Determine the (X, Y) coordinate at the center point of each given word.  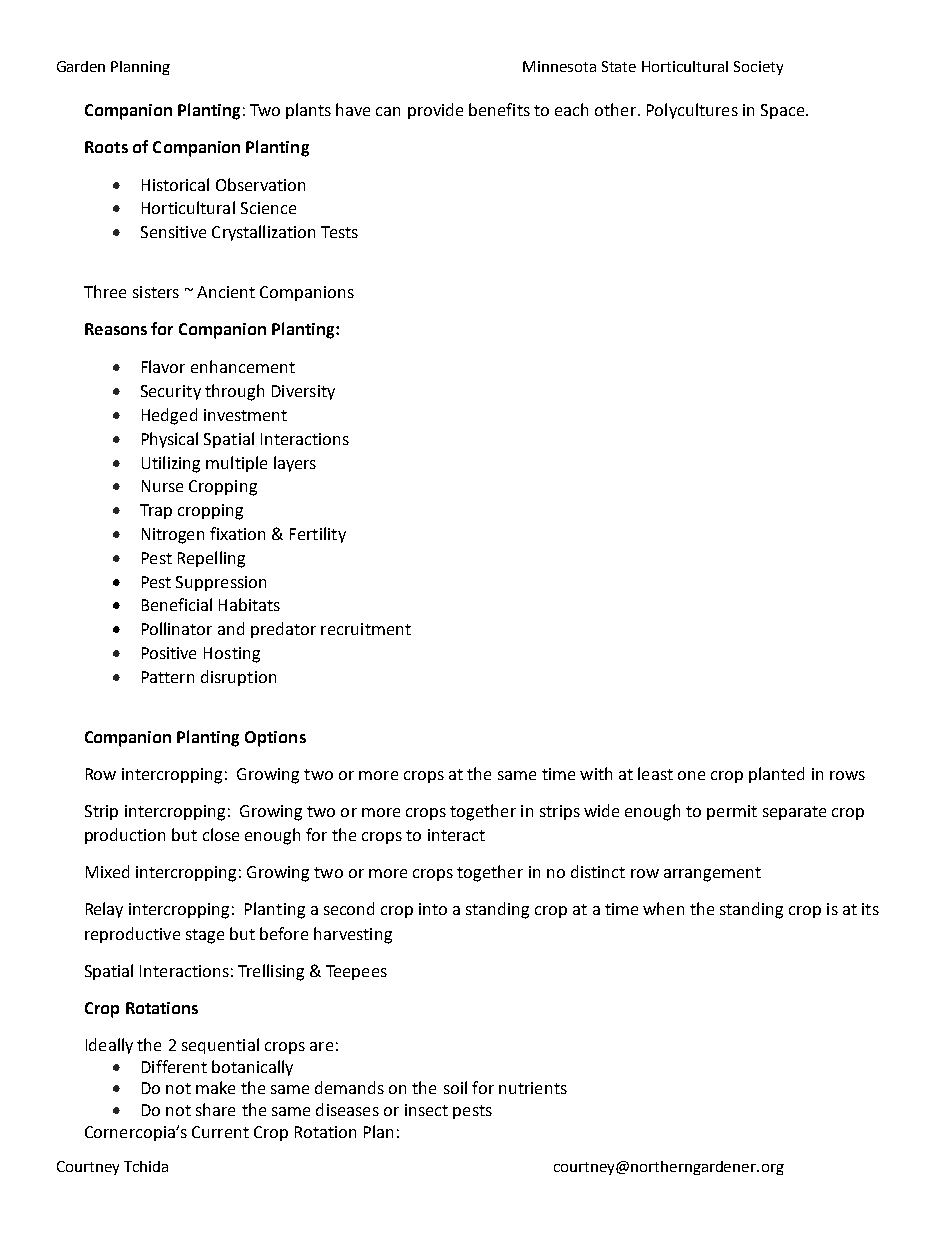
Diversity (303, 392)
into (433, 909)
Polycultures (692, 111)
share (215, 1109)
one (691, 775)
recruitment (366, 629)
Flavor (163, 366)
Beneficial (177, 604)
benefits (499, 109)
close (221, 834)
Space (782, 111)
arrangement (712, 874)
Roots (106, 147)
